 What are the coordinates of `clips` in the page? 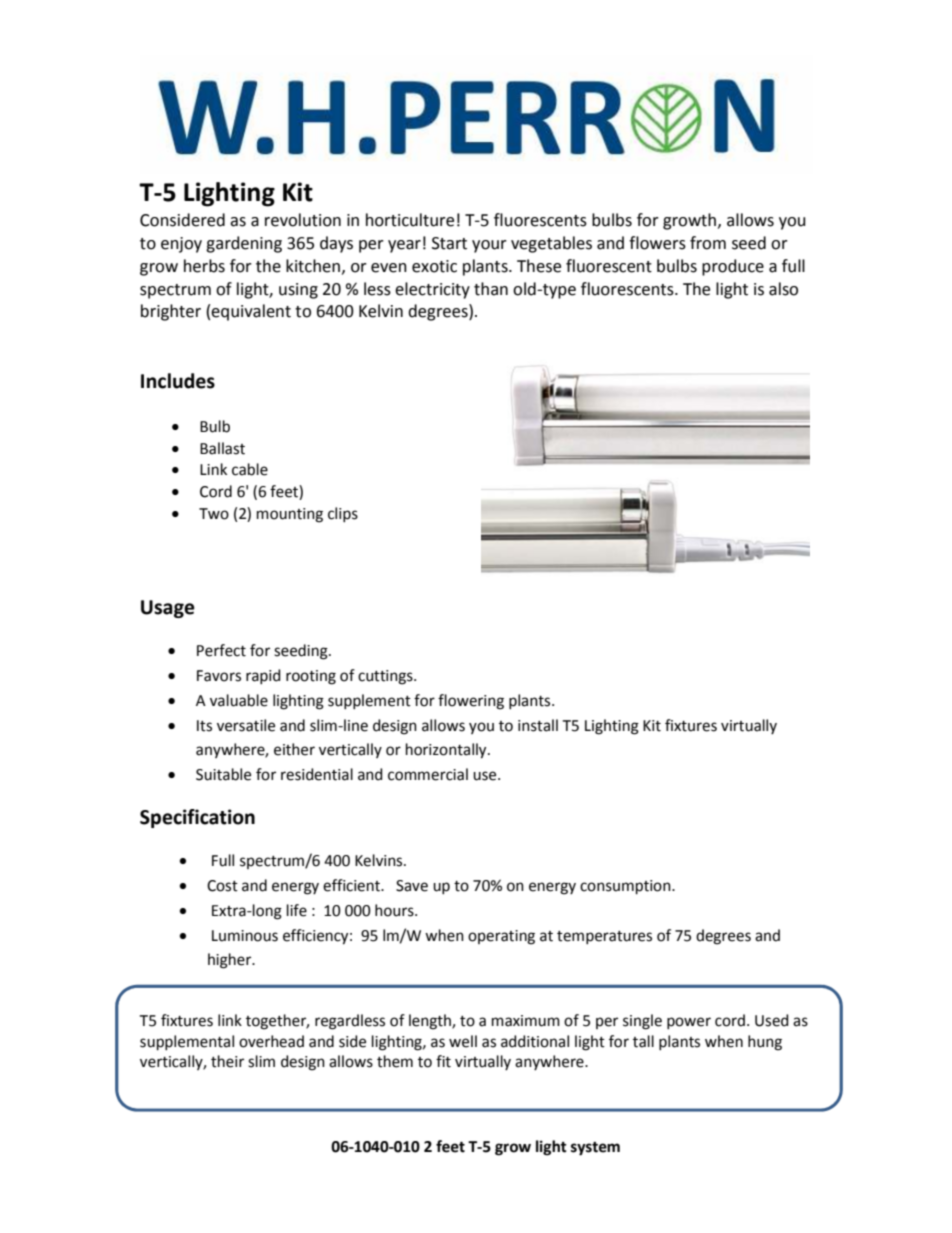 It's located at (343, 514).
